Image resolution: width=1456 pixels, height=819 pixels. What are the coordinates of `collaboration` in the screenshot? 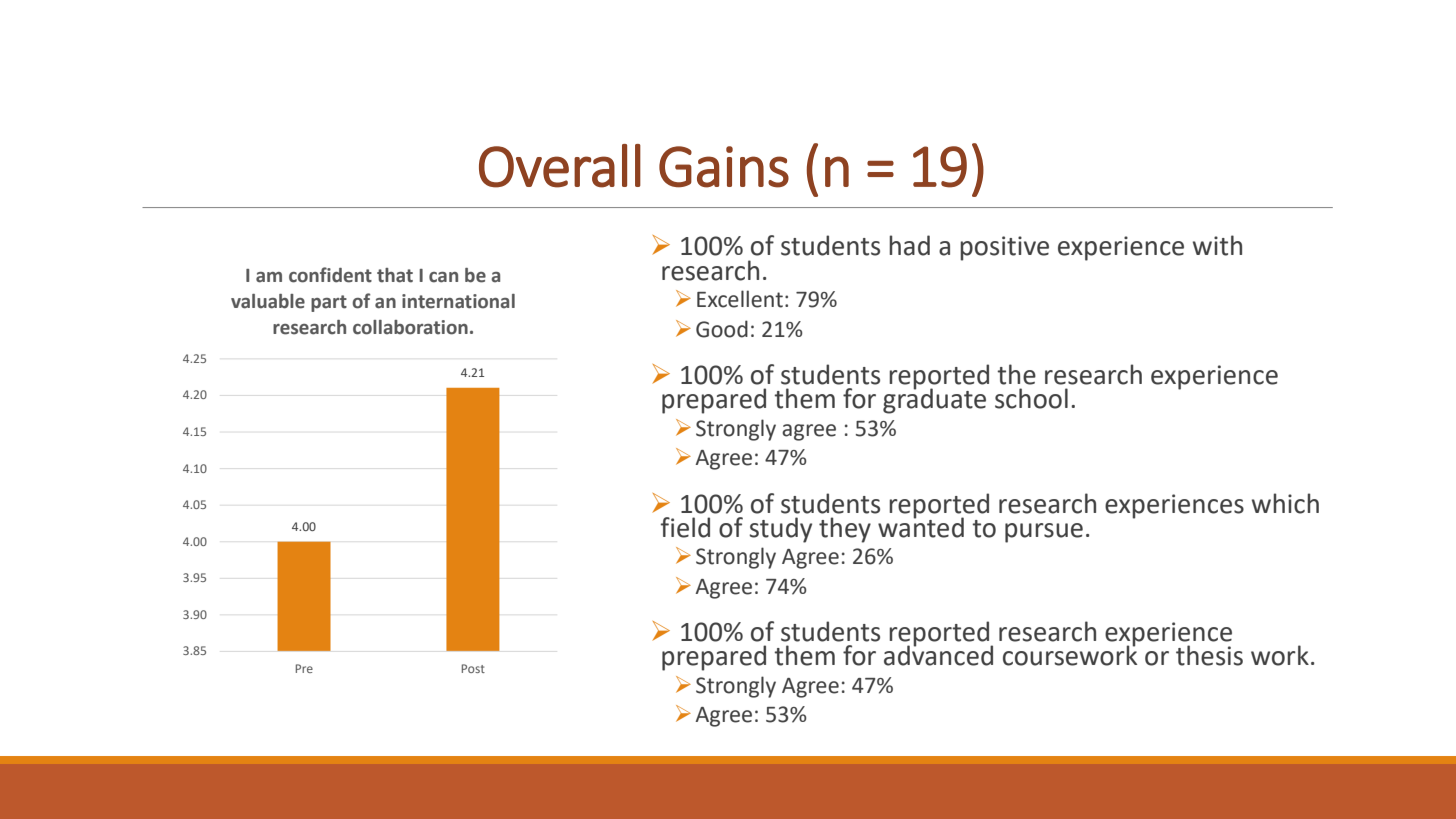 It's located at (410, 327).
